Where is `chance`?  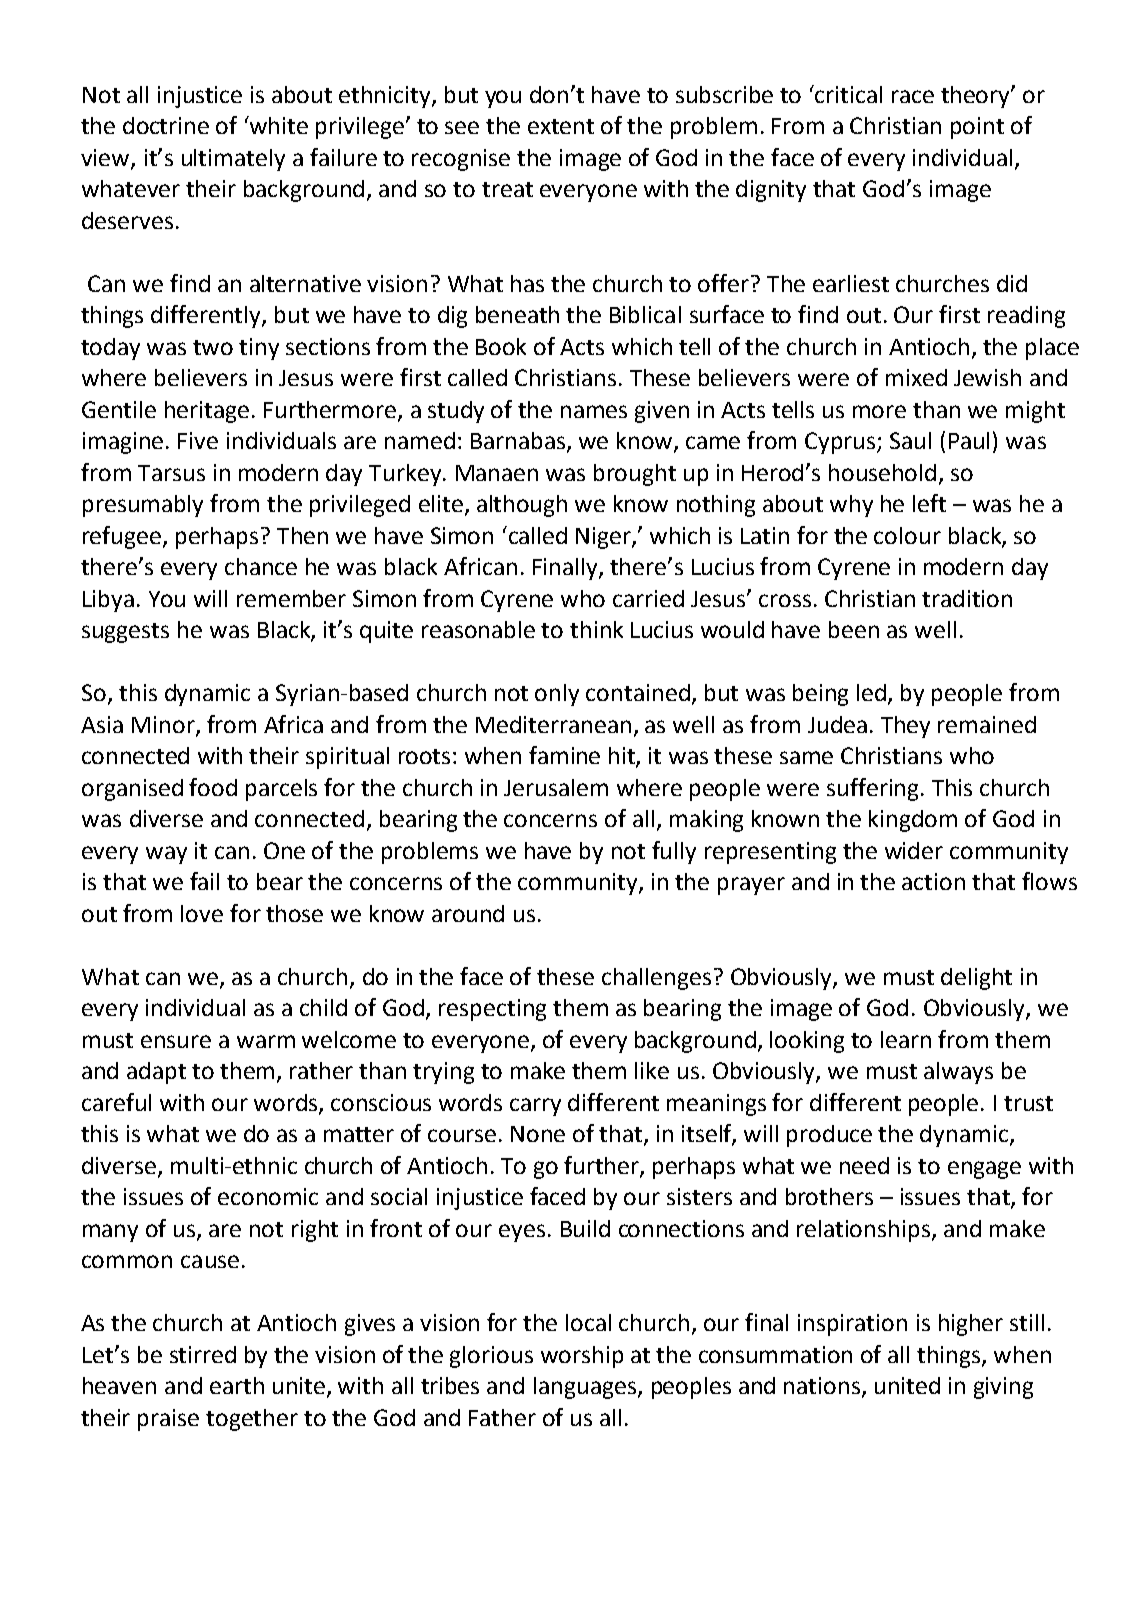
chance is located at coordinates (261, 566).
